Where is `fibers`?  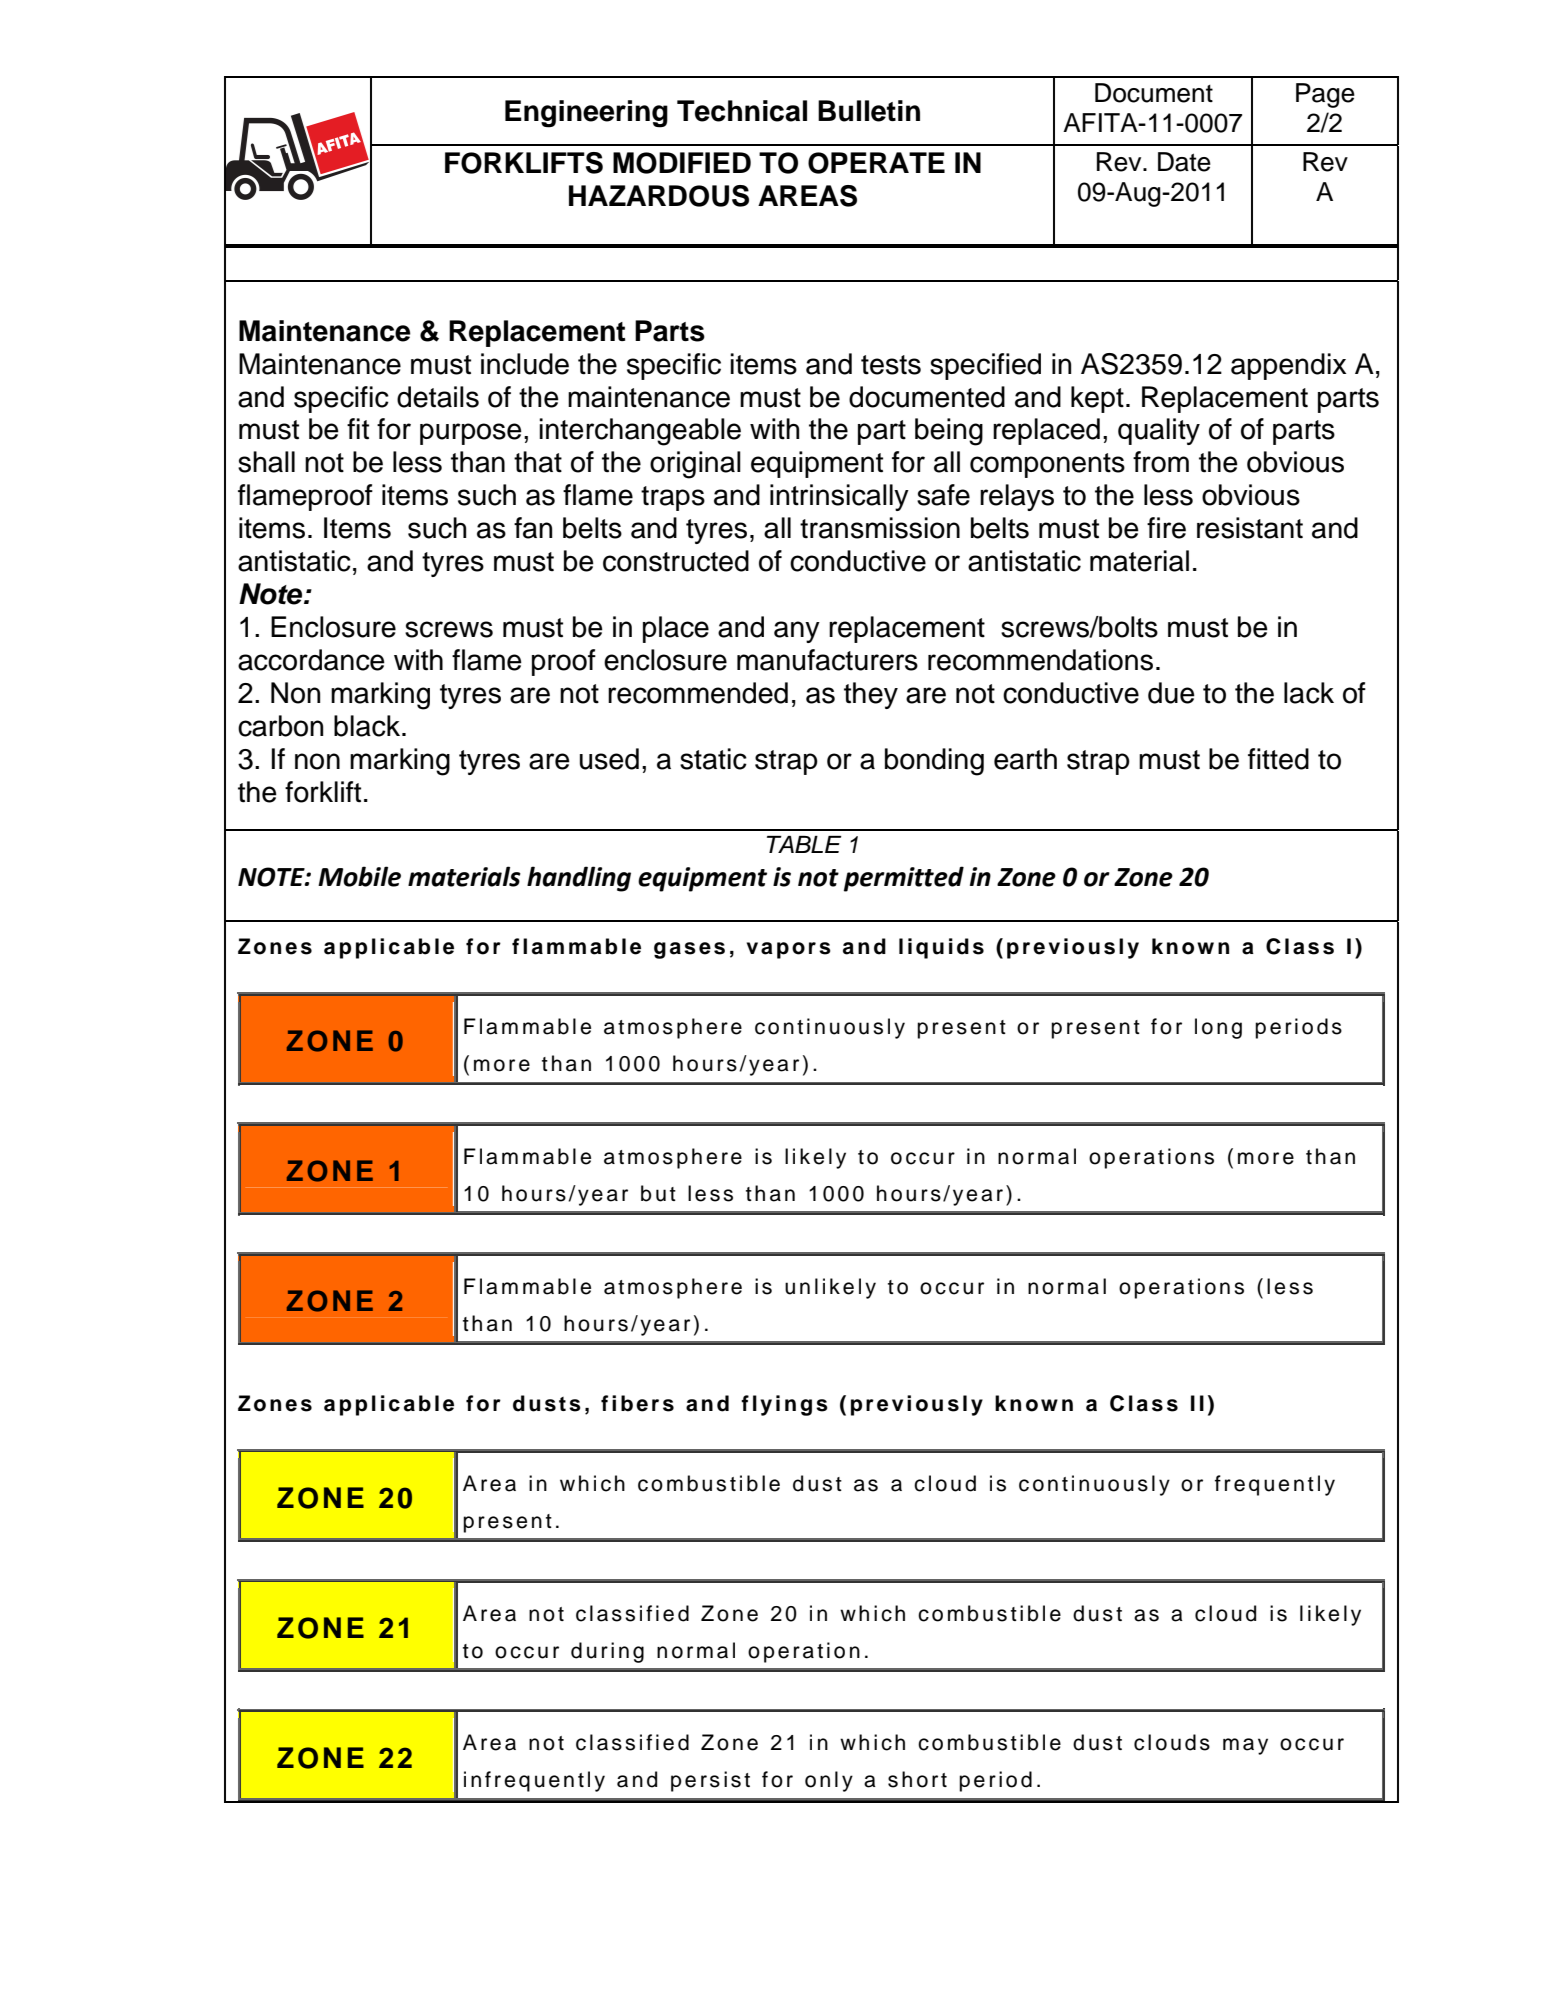 fibers is located at coordinates (637, 1403).
